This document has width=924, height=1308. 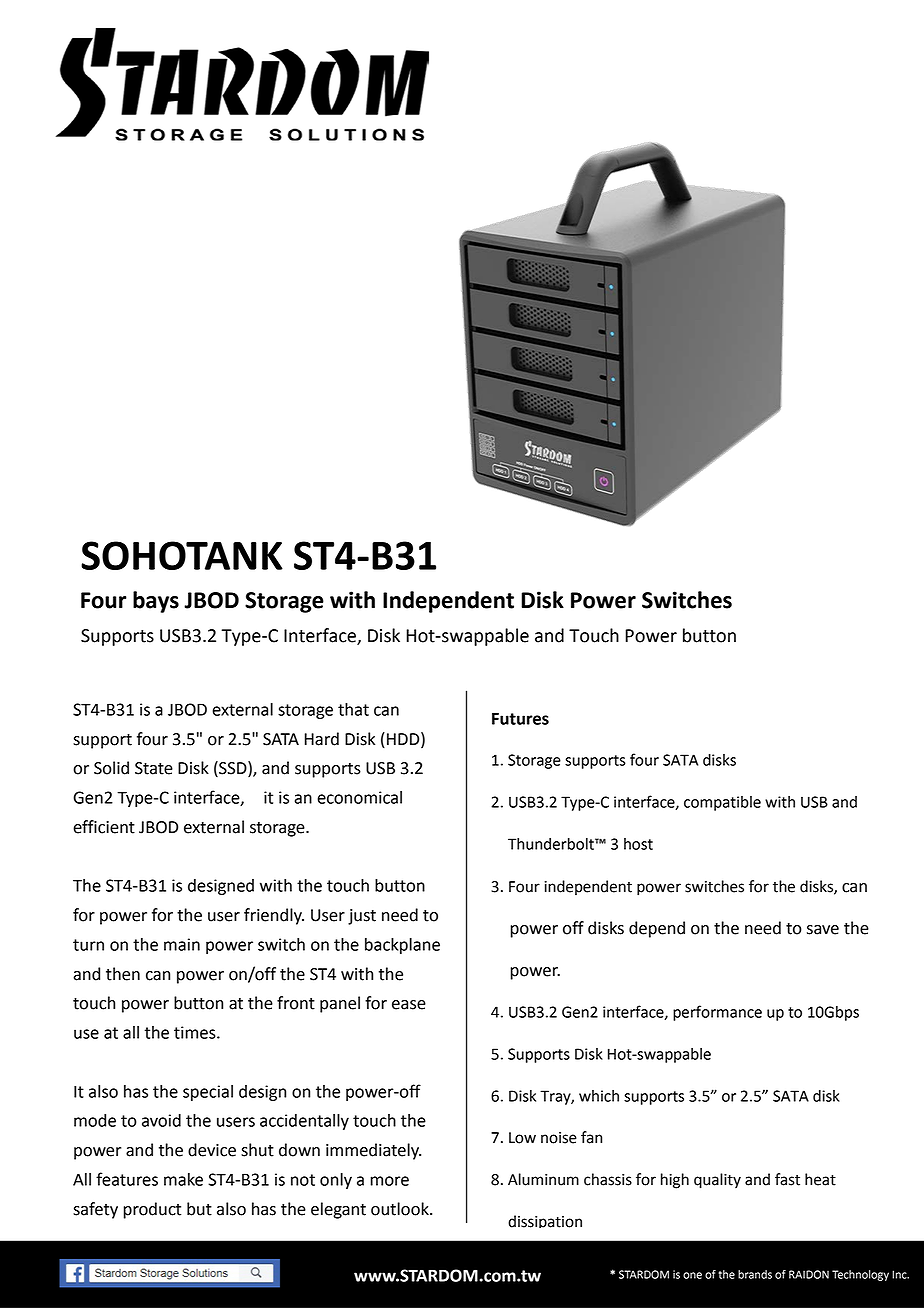 What do you see at coordinates (520, 718) in the document?
I see `Futures` at bounding box center [520, 718].
